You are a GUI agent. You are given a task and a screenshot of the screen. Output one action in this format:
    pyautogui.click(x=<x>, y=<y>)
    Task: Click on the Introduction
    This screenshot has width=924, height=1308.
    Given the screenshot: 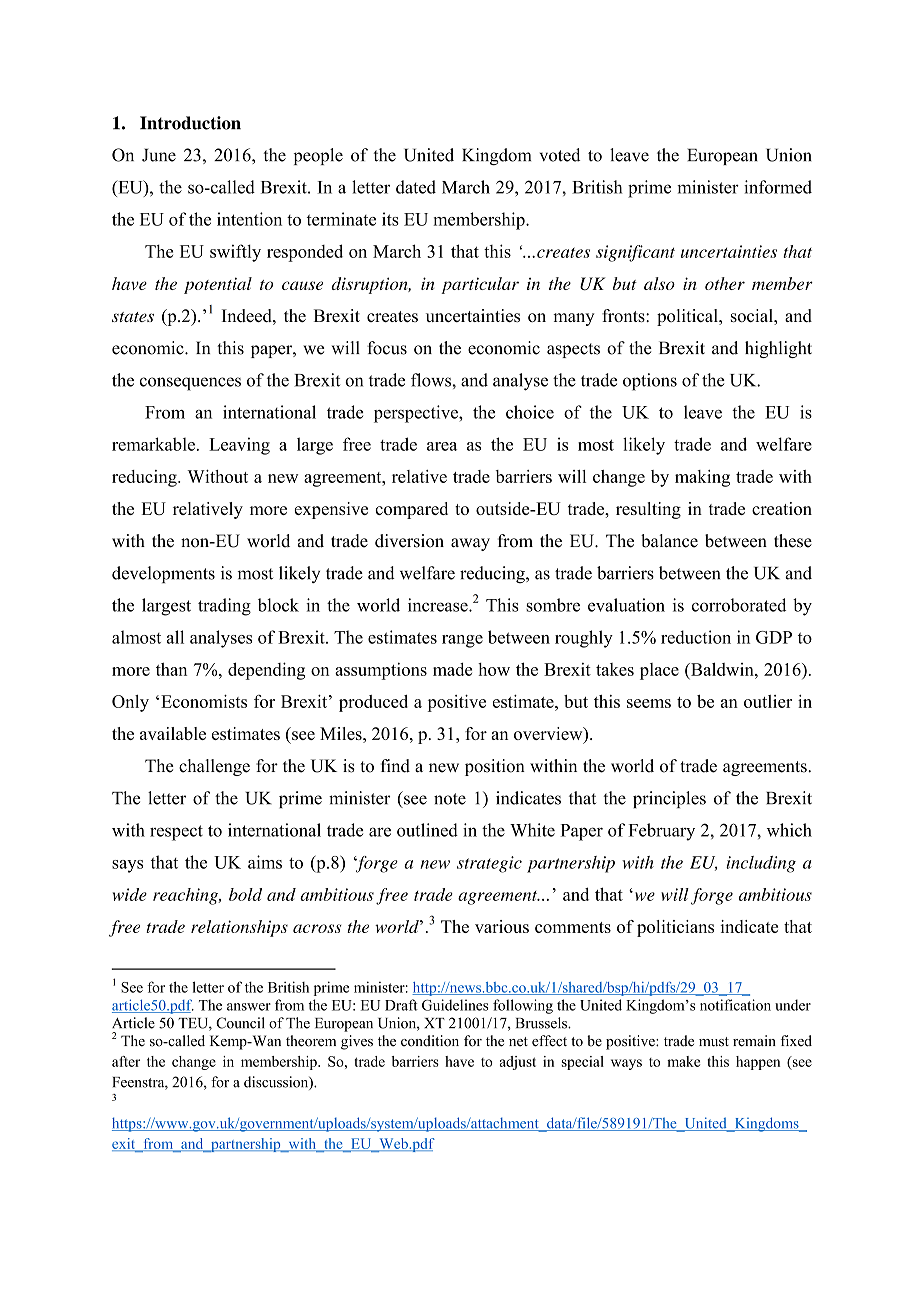 What is the action you would take?
    pyautogui.click(x=190, y=123)
